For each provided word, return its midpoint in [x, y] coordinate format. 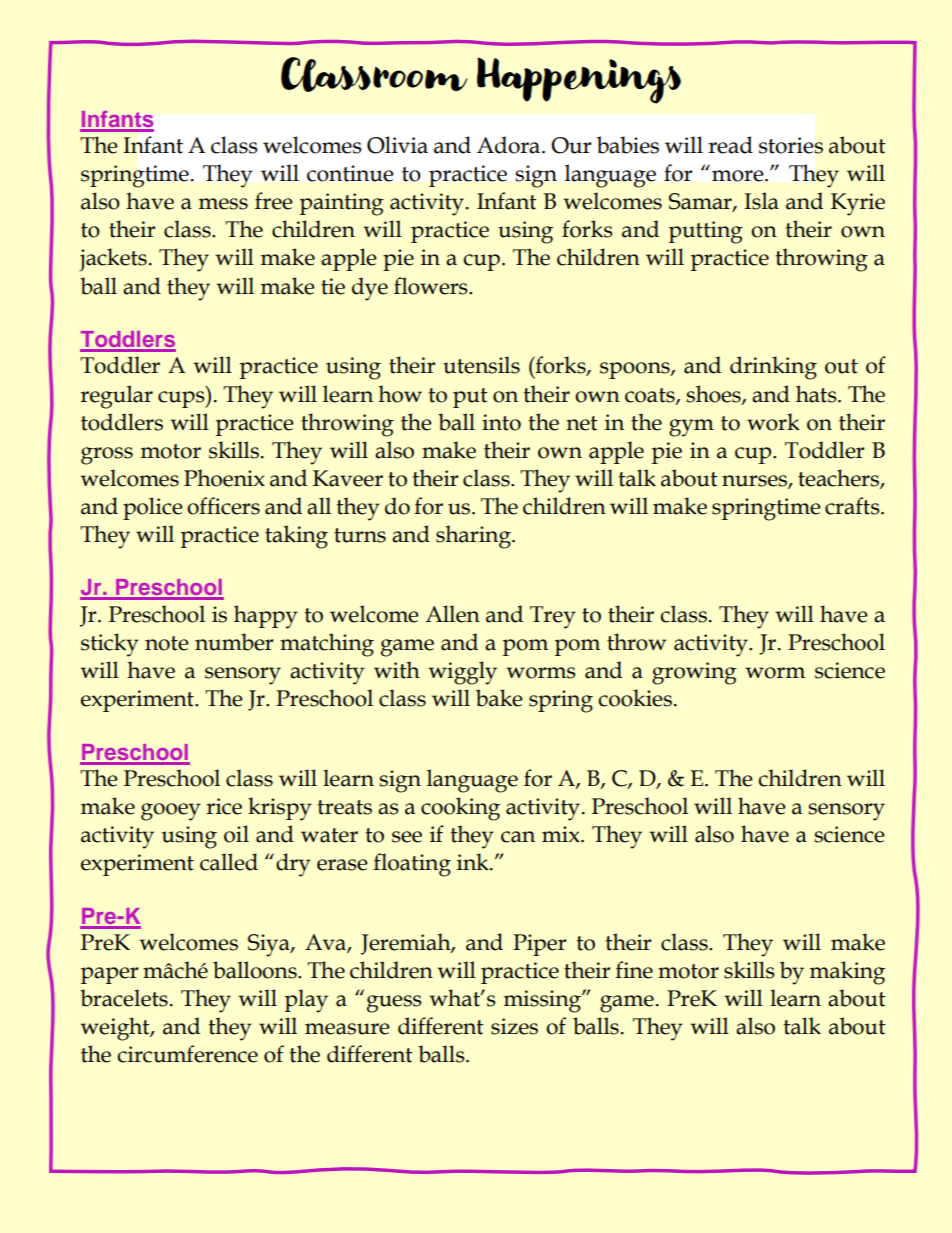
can [518, 837]
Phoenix [224, 478]
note [167, 643]
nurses [755, 482]
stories [791, 145]
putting [706, 232]
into [501, 422]
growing [694, 673]
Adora [510, 145]
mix [562, 834]
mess [223, 204]
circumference [187, 1054]
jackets [113, 260]
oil [236, 834]
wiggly [462, 673]
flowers [432, 286]
